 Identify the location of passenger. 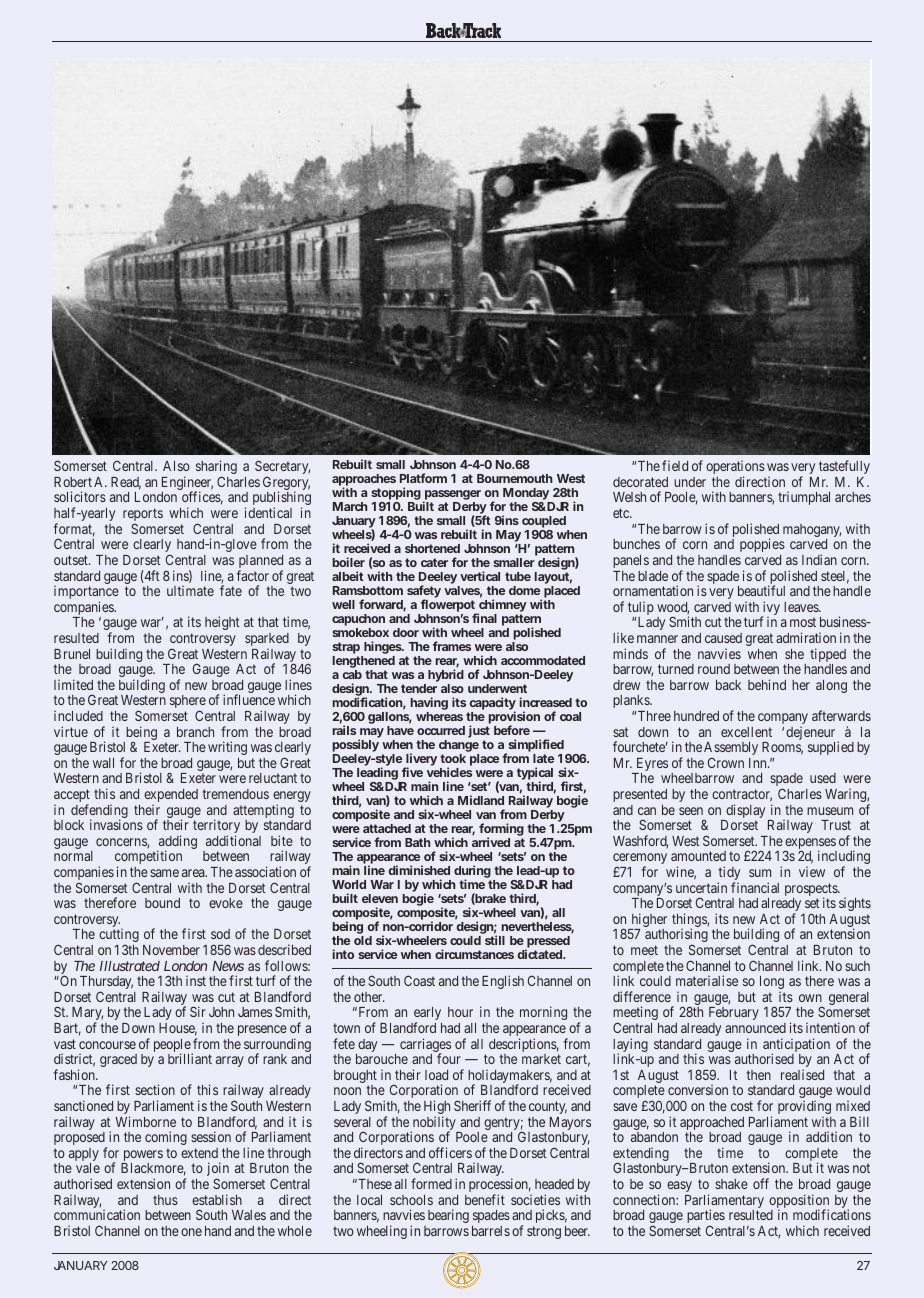
(452, 496).
